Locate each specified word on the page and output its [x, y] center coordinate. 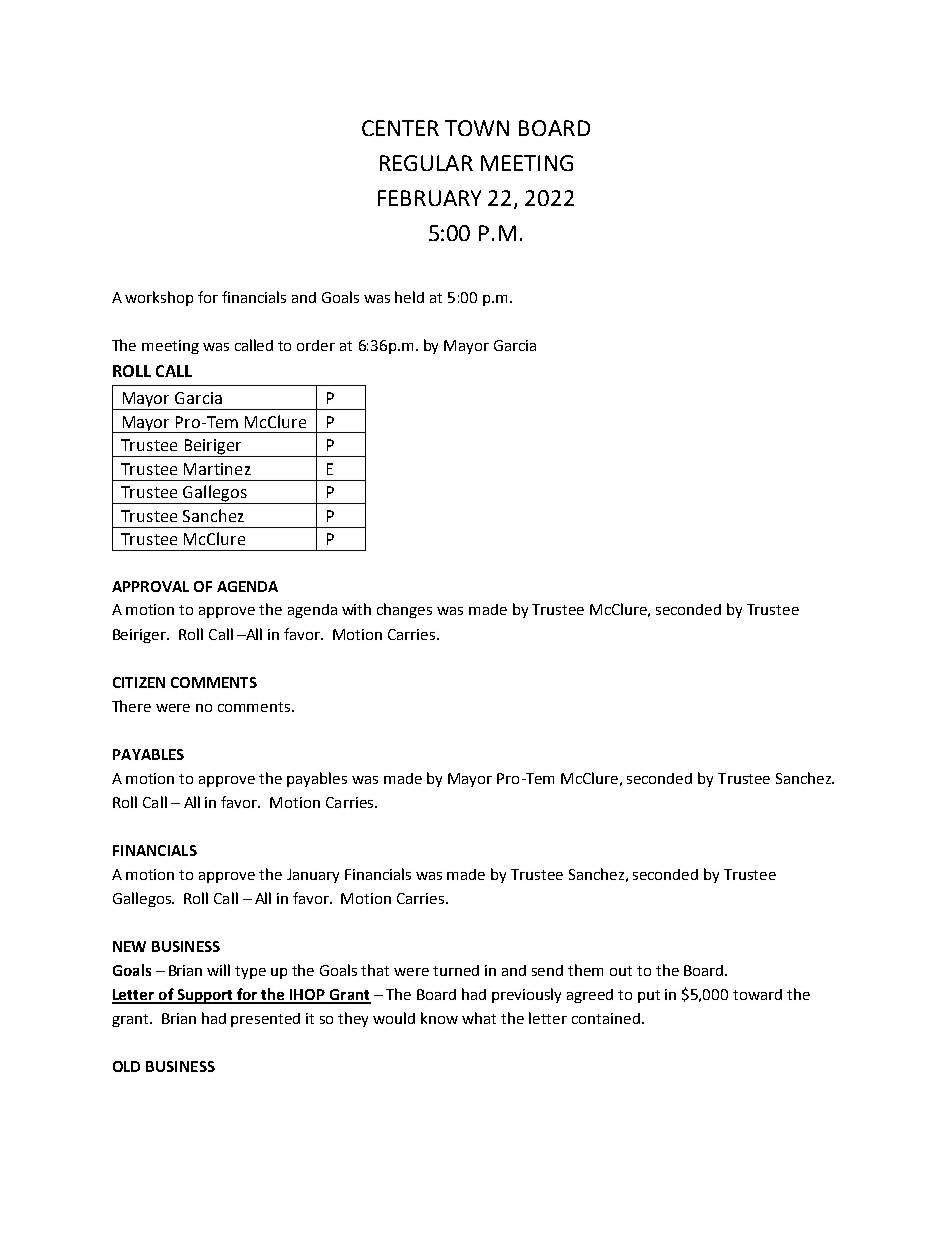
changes [404, 610]
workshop [159, 298]
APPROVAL [150, 586]
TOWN [477, 128]
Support [205, 996]
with [356, 609]
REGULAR [426, 163]
